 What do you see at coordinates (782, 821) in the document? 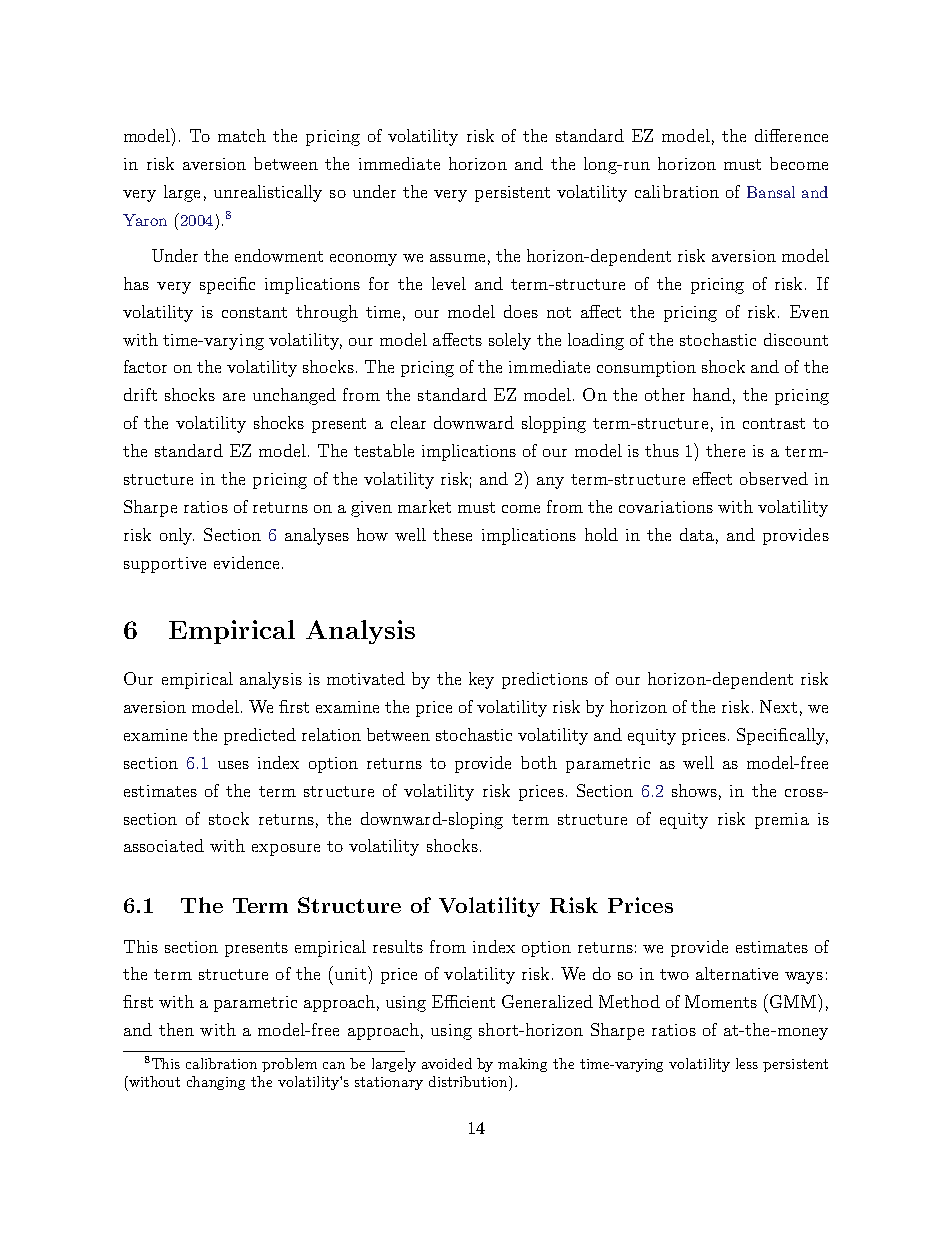
I see `premia` at bounding box center [782, 821].
